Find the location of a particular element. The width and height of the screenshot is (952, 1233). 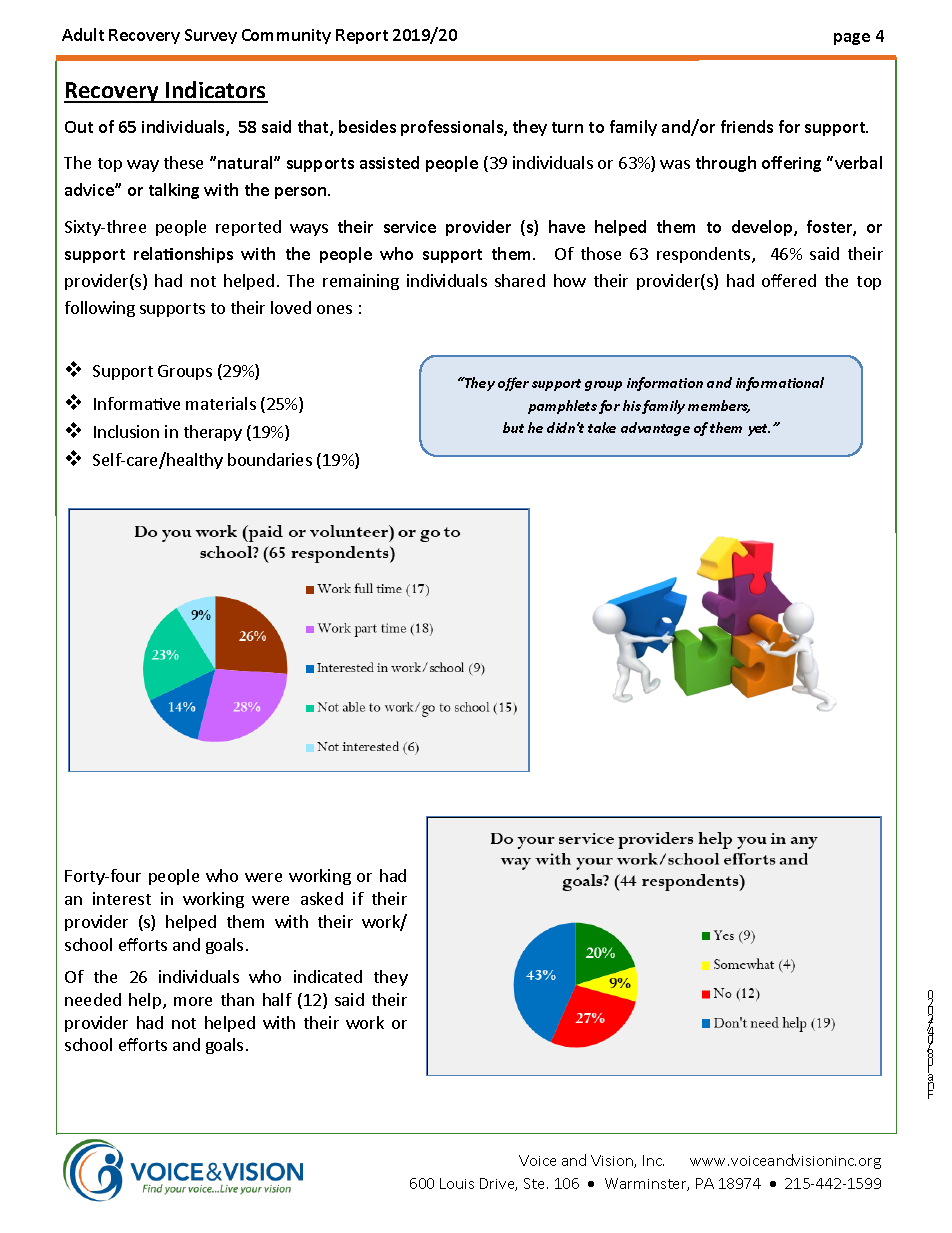

asked is located at coordinates (322, 898).
